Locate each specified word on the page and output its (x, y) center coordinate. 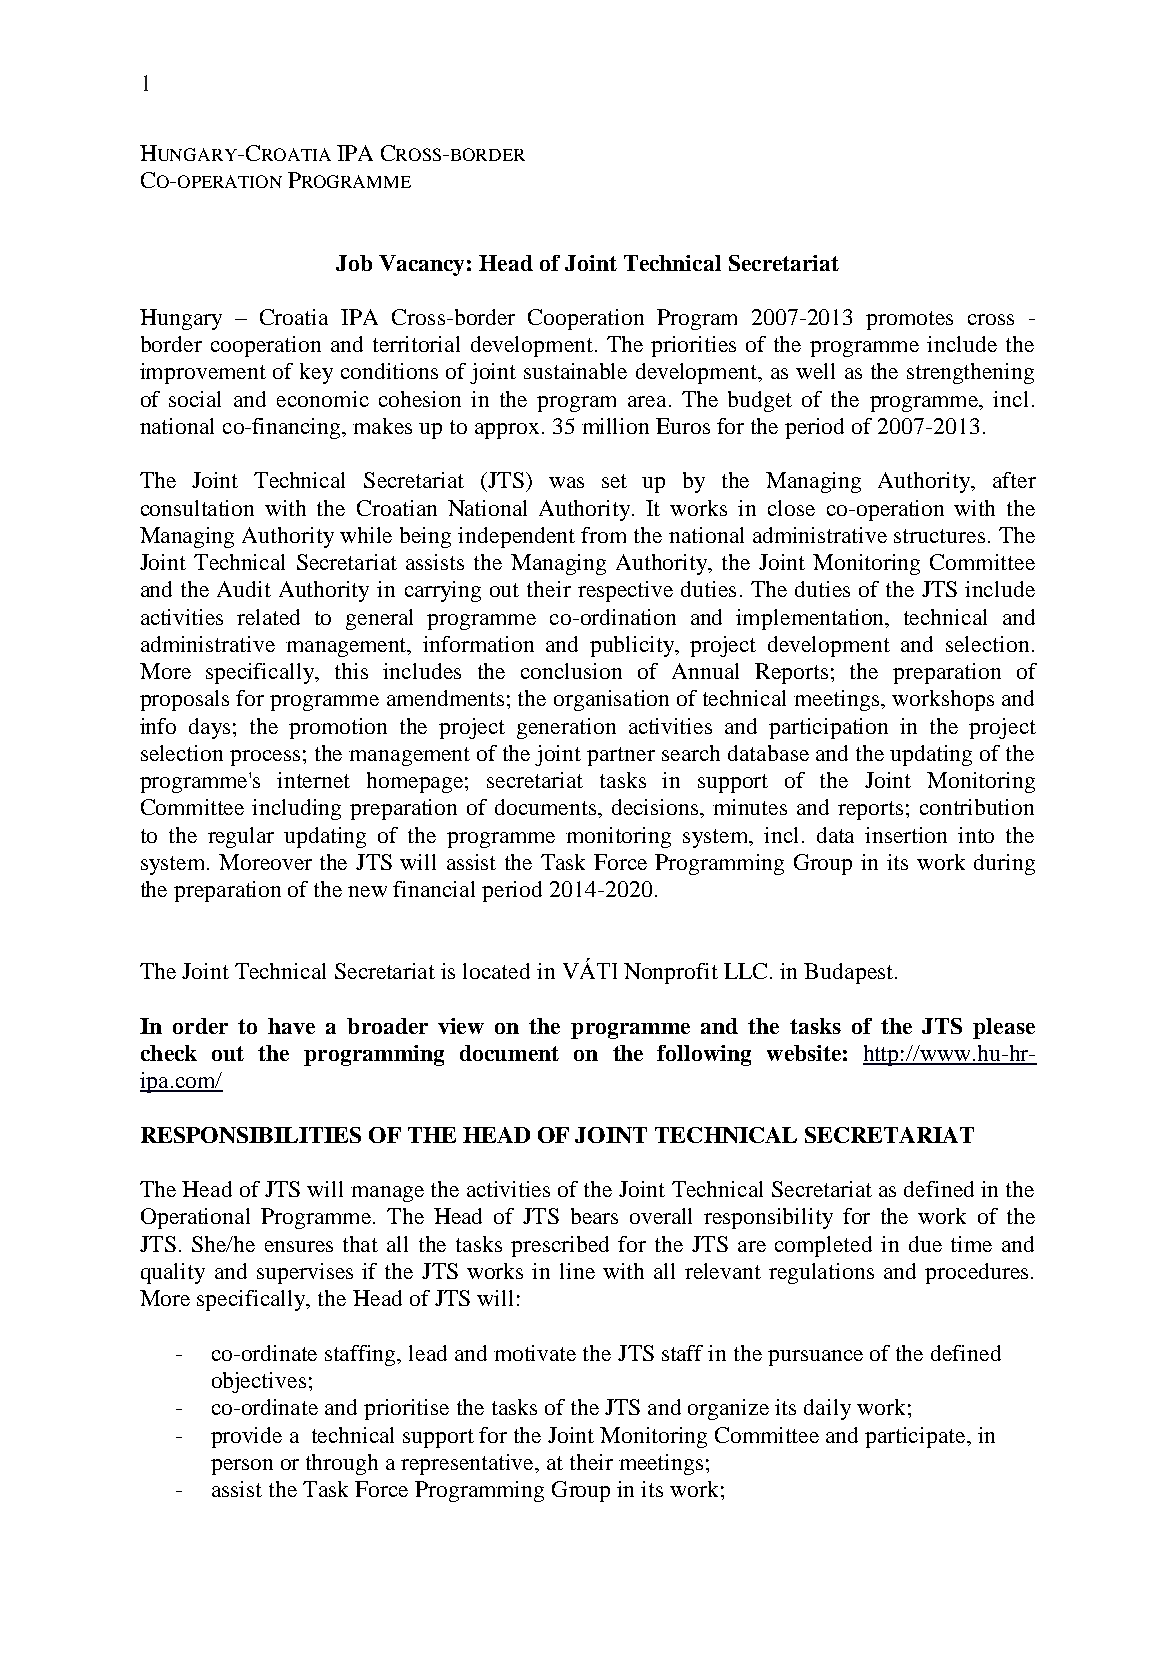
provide (246, 1437)
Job (354, 263)
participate (916, 1437)
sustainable (575, 371)
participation (828, 728)
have (291, 1026)
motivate (535, 1353)
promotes (909, 320)
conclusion (571, 671)
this (351, 671)
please (1004, 1028)
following (704, 1055)
